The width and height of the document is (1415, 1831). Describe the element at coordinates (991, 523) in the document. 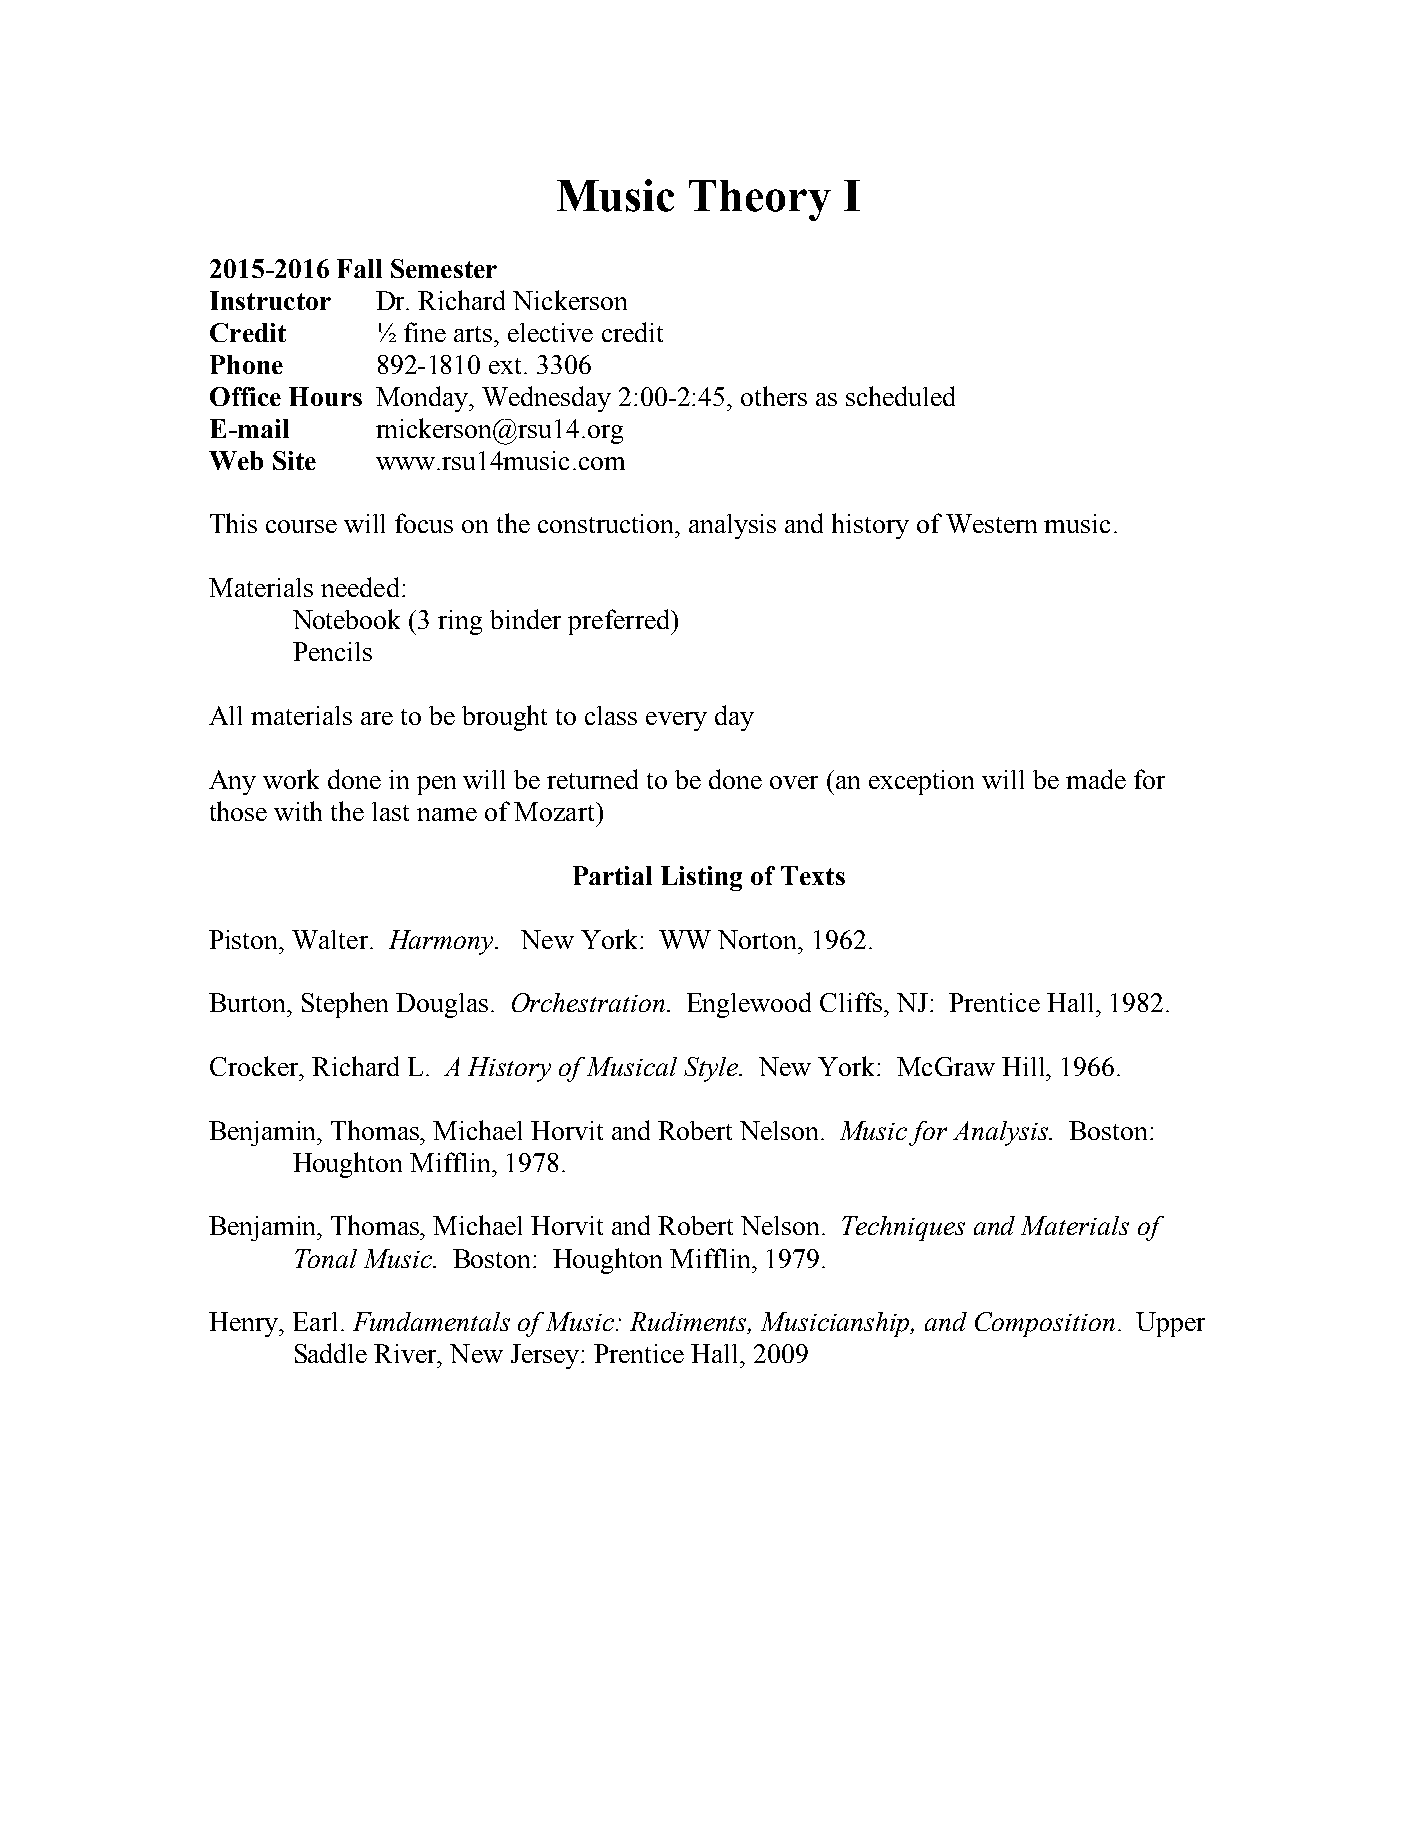

I see `Western` at that location.
